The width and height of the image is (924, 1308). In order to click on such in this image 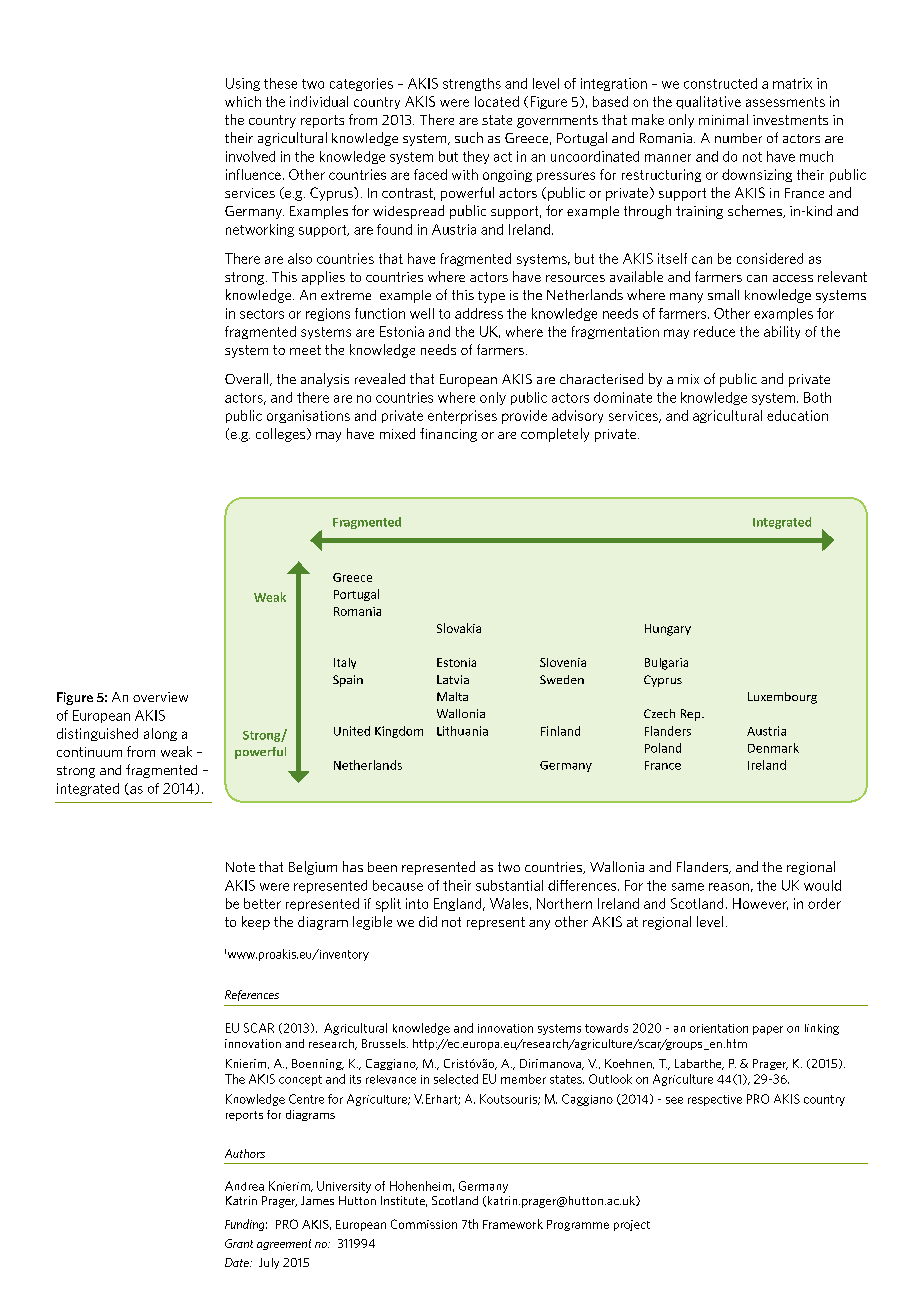, I will do `click(469, 137)`.
